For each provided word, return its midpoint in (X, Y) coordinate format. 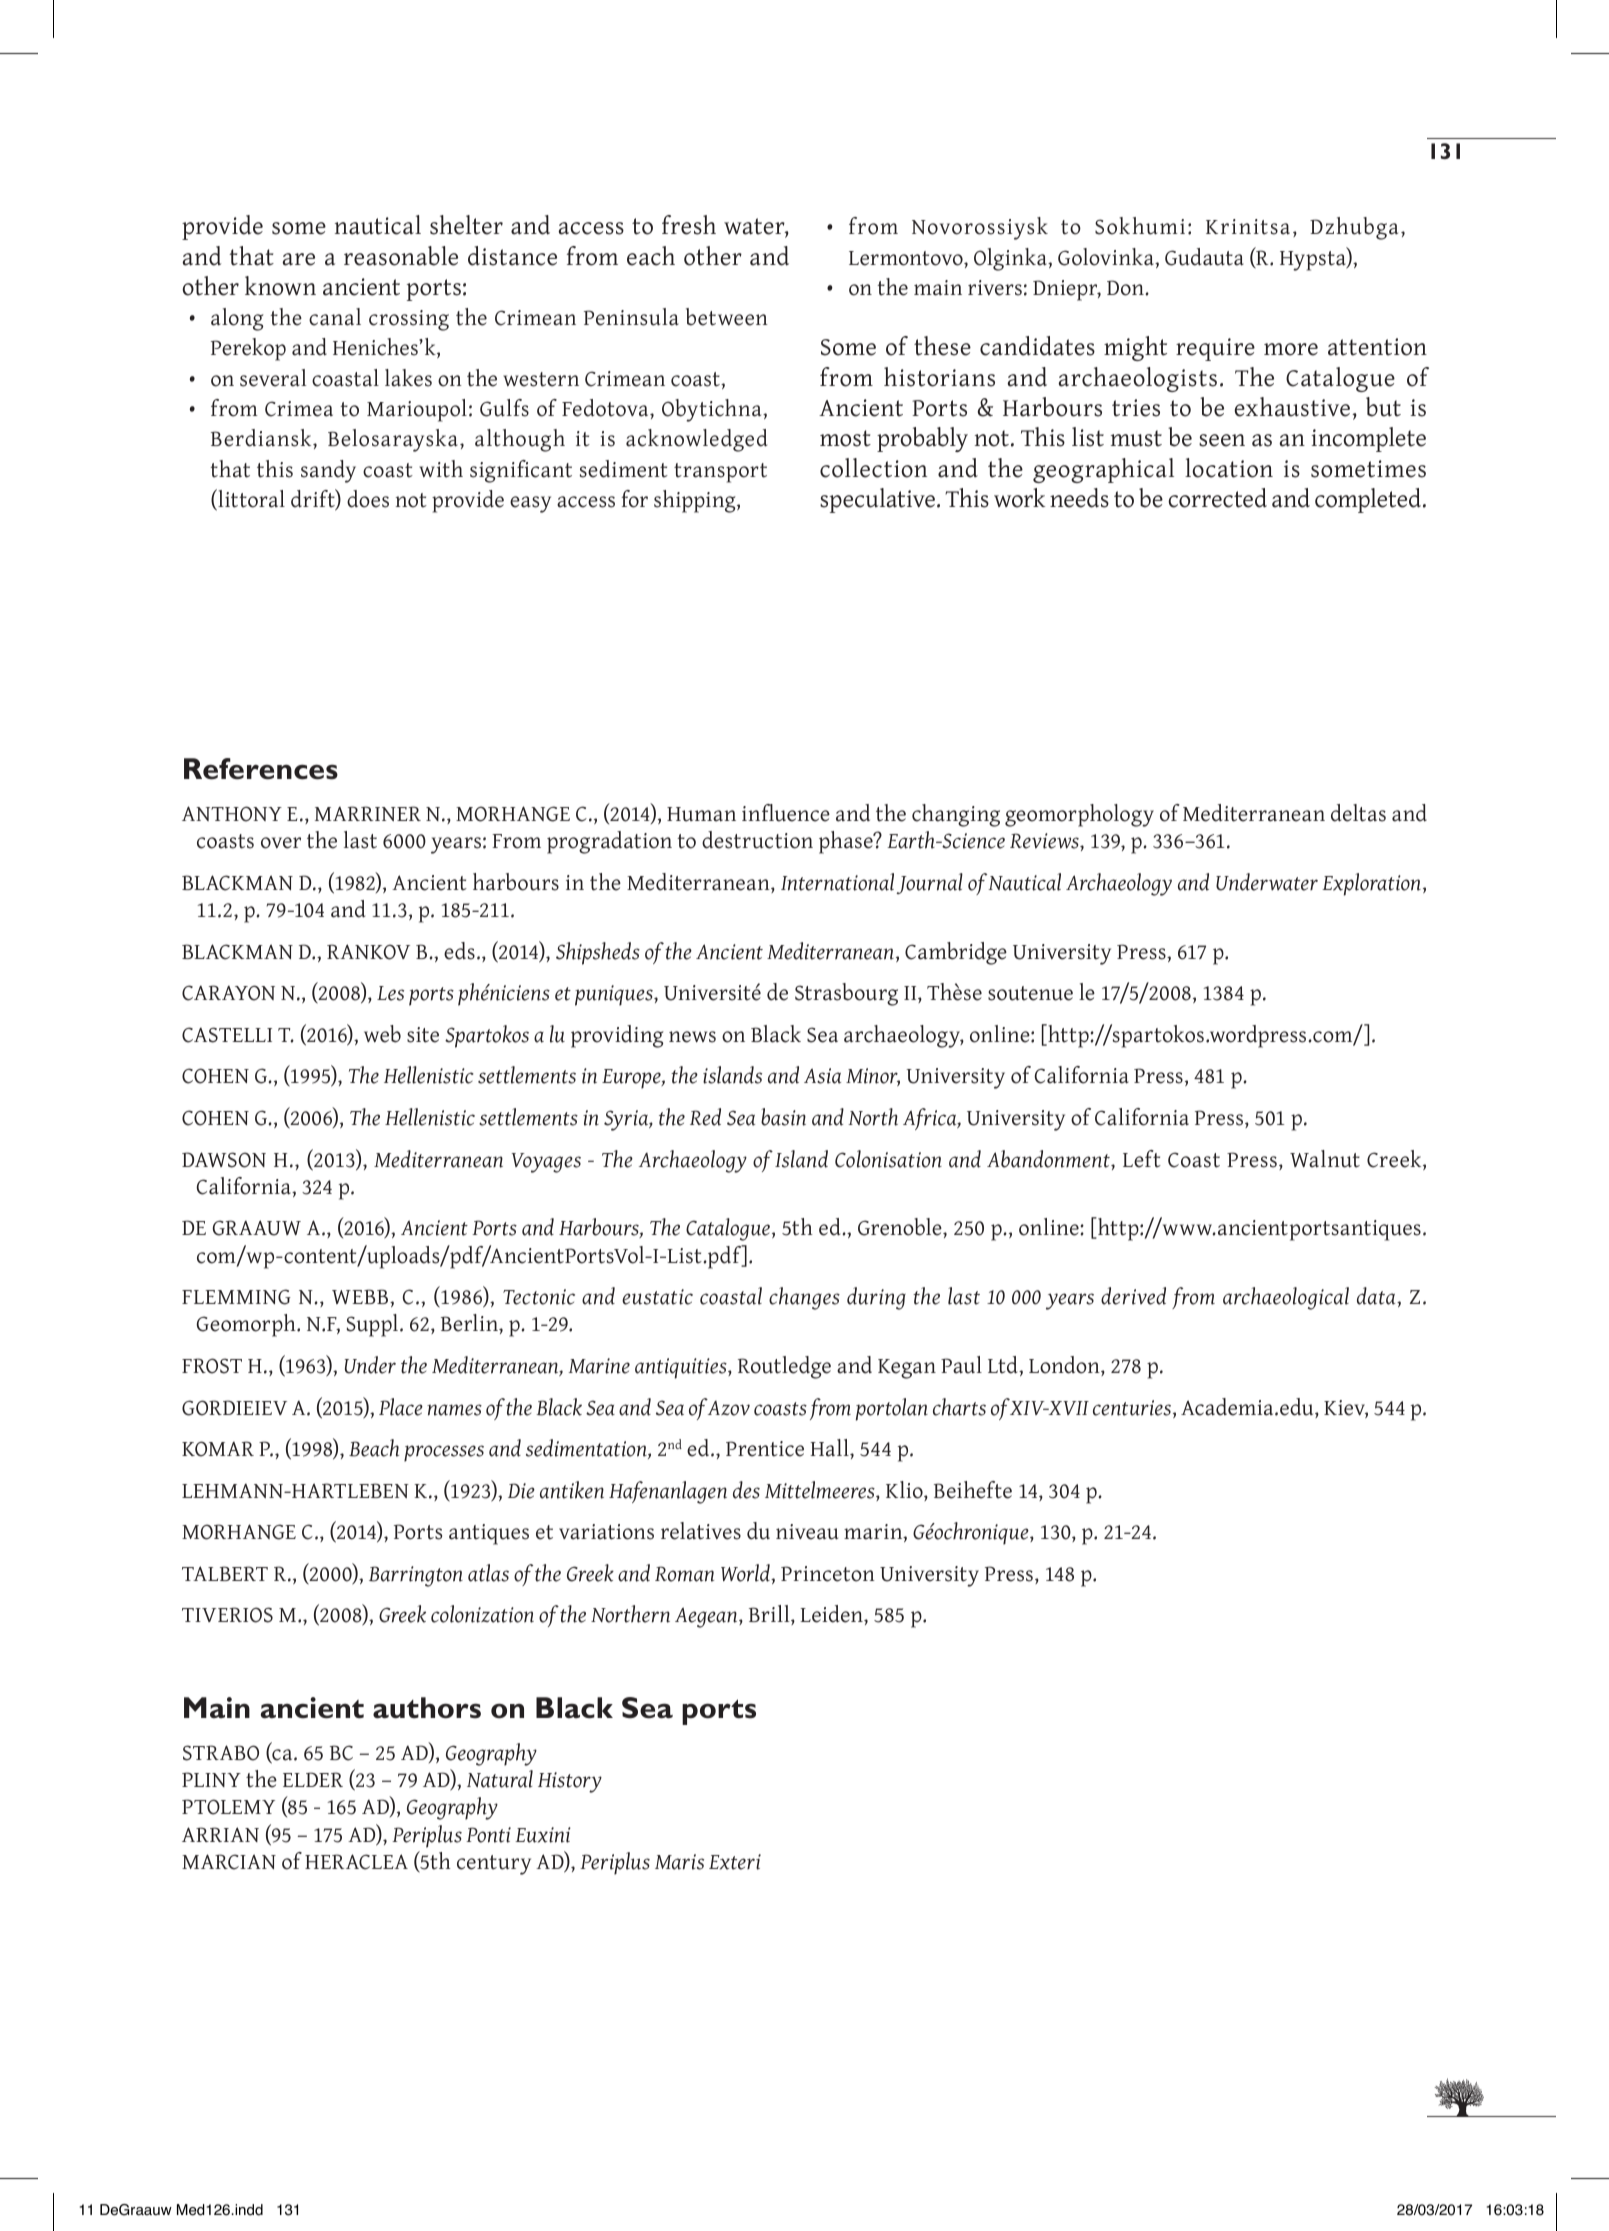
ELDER (313, 1779)
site (423, 1035)
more (1291, 349)
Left (1142, 1159)
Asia (822, 1076)
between (727, 317)
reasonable (401, 256)
